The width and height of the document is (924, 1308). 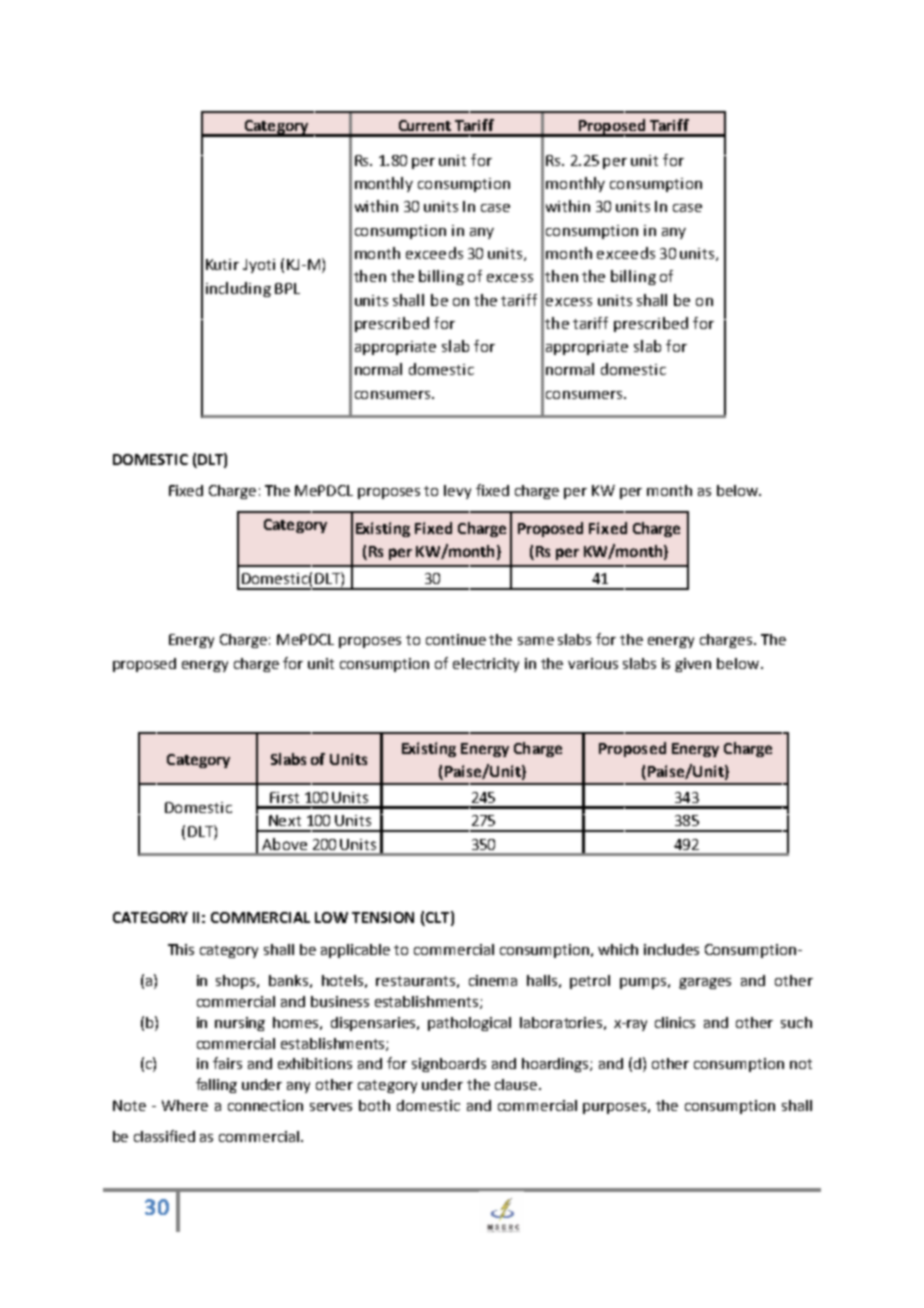 I want to click on First, so click(x=284, y=797).
